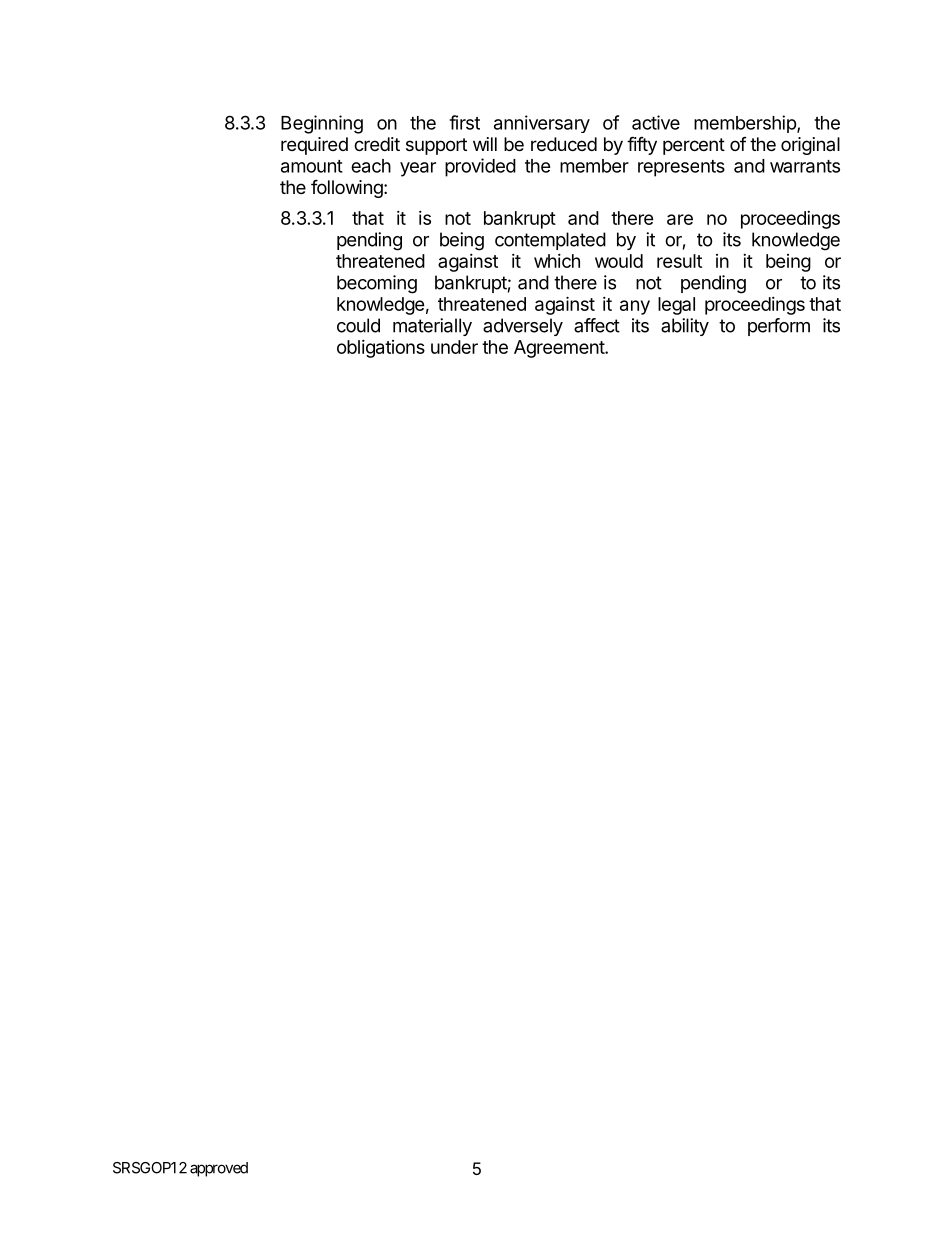 The width and height of the screenshot is (952, 1233). What do you see at coordinates (523, 327) in the screenshot?
I see `adversely` at bounding box center [523, 327].
